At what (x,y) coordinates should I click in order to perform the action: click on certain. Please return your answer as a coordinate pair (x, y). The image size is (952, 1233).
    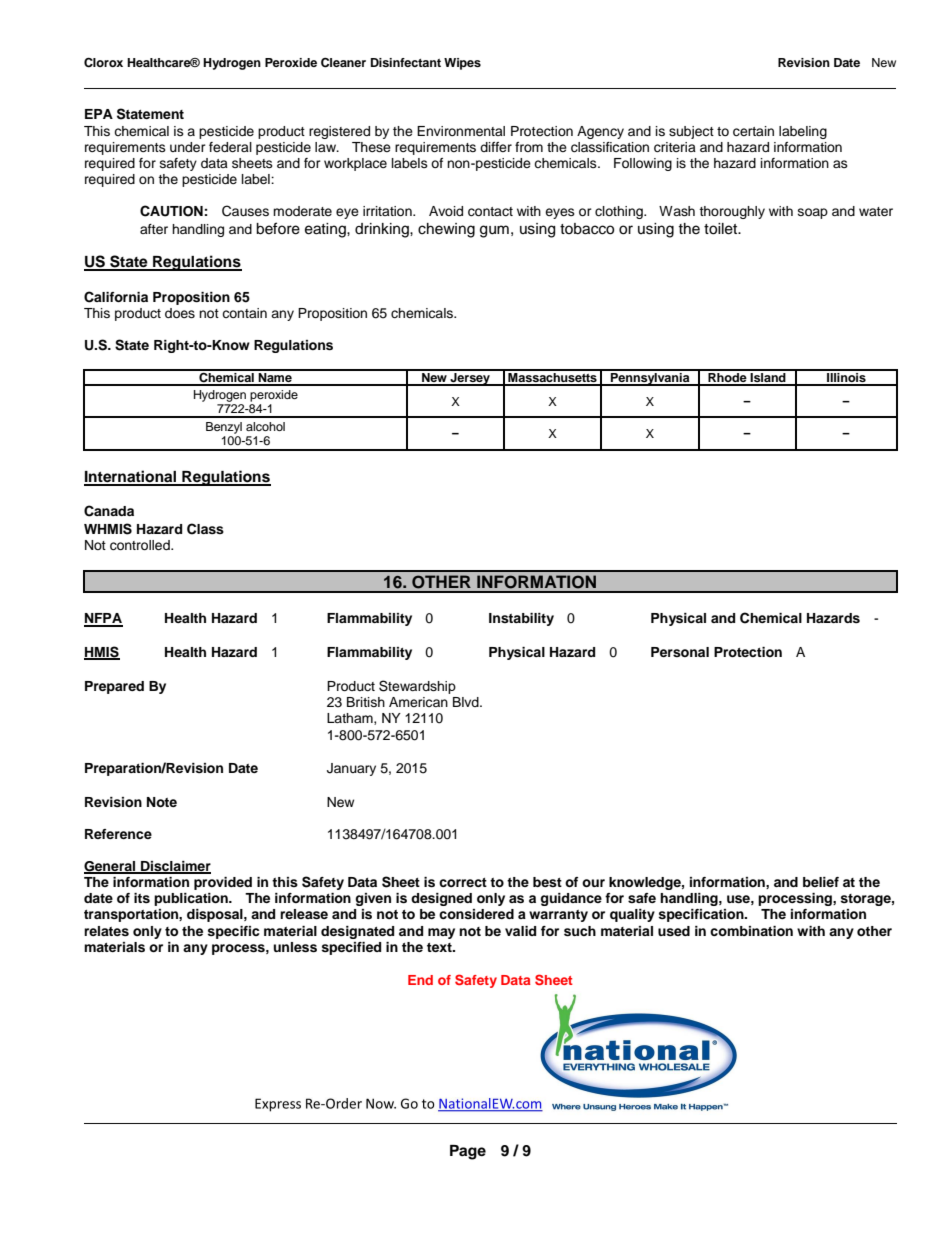
    Looking at the image, I should click on (753, 131).
